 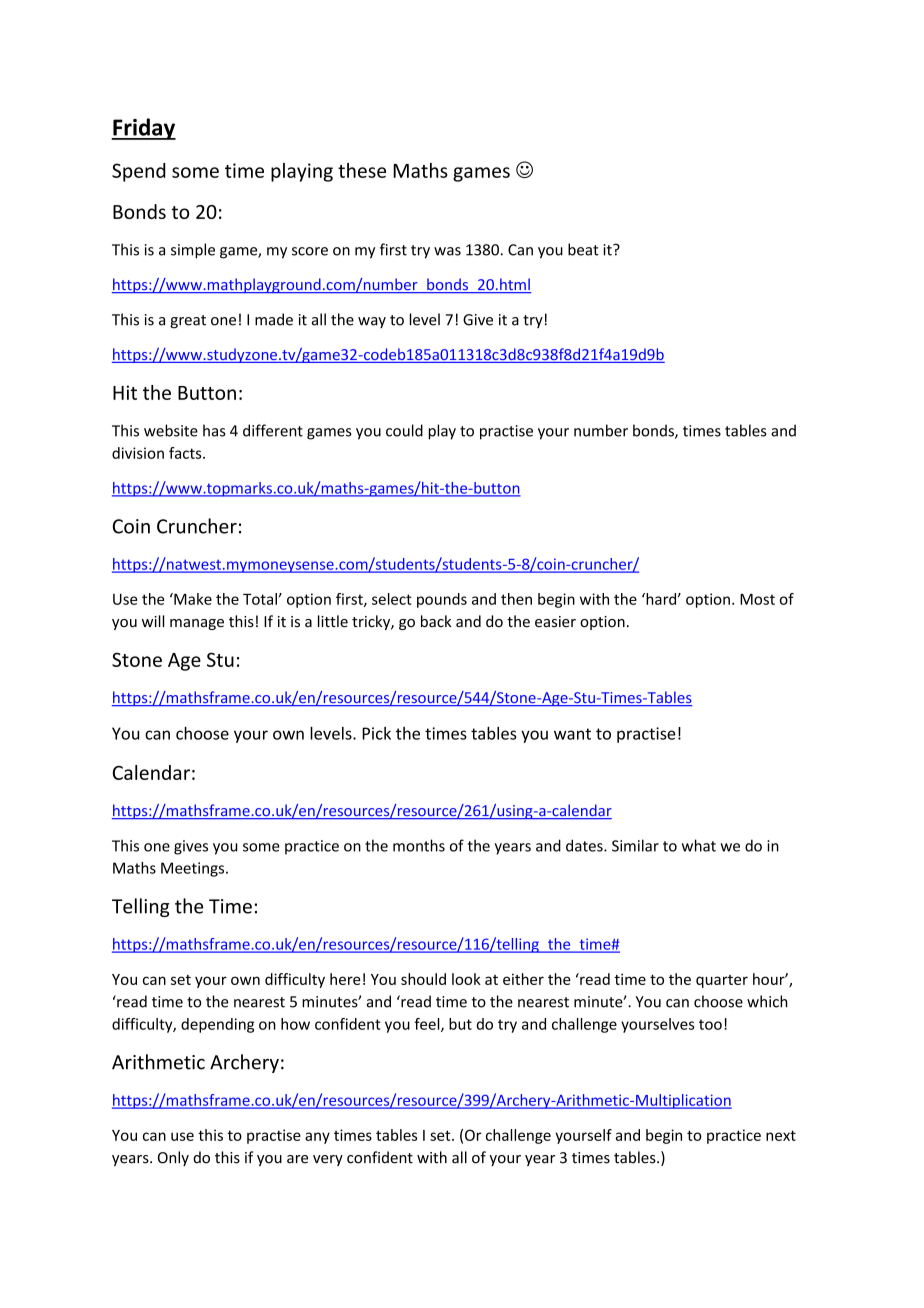 What do you see at coordinates (436, 621) in the page?
I see `back` at bounding box center [436, 621].
